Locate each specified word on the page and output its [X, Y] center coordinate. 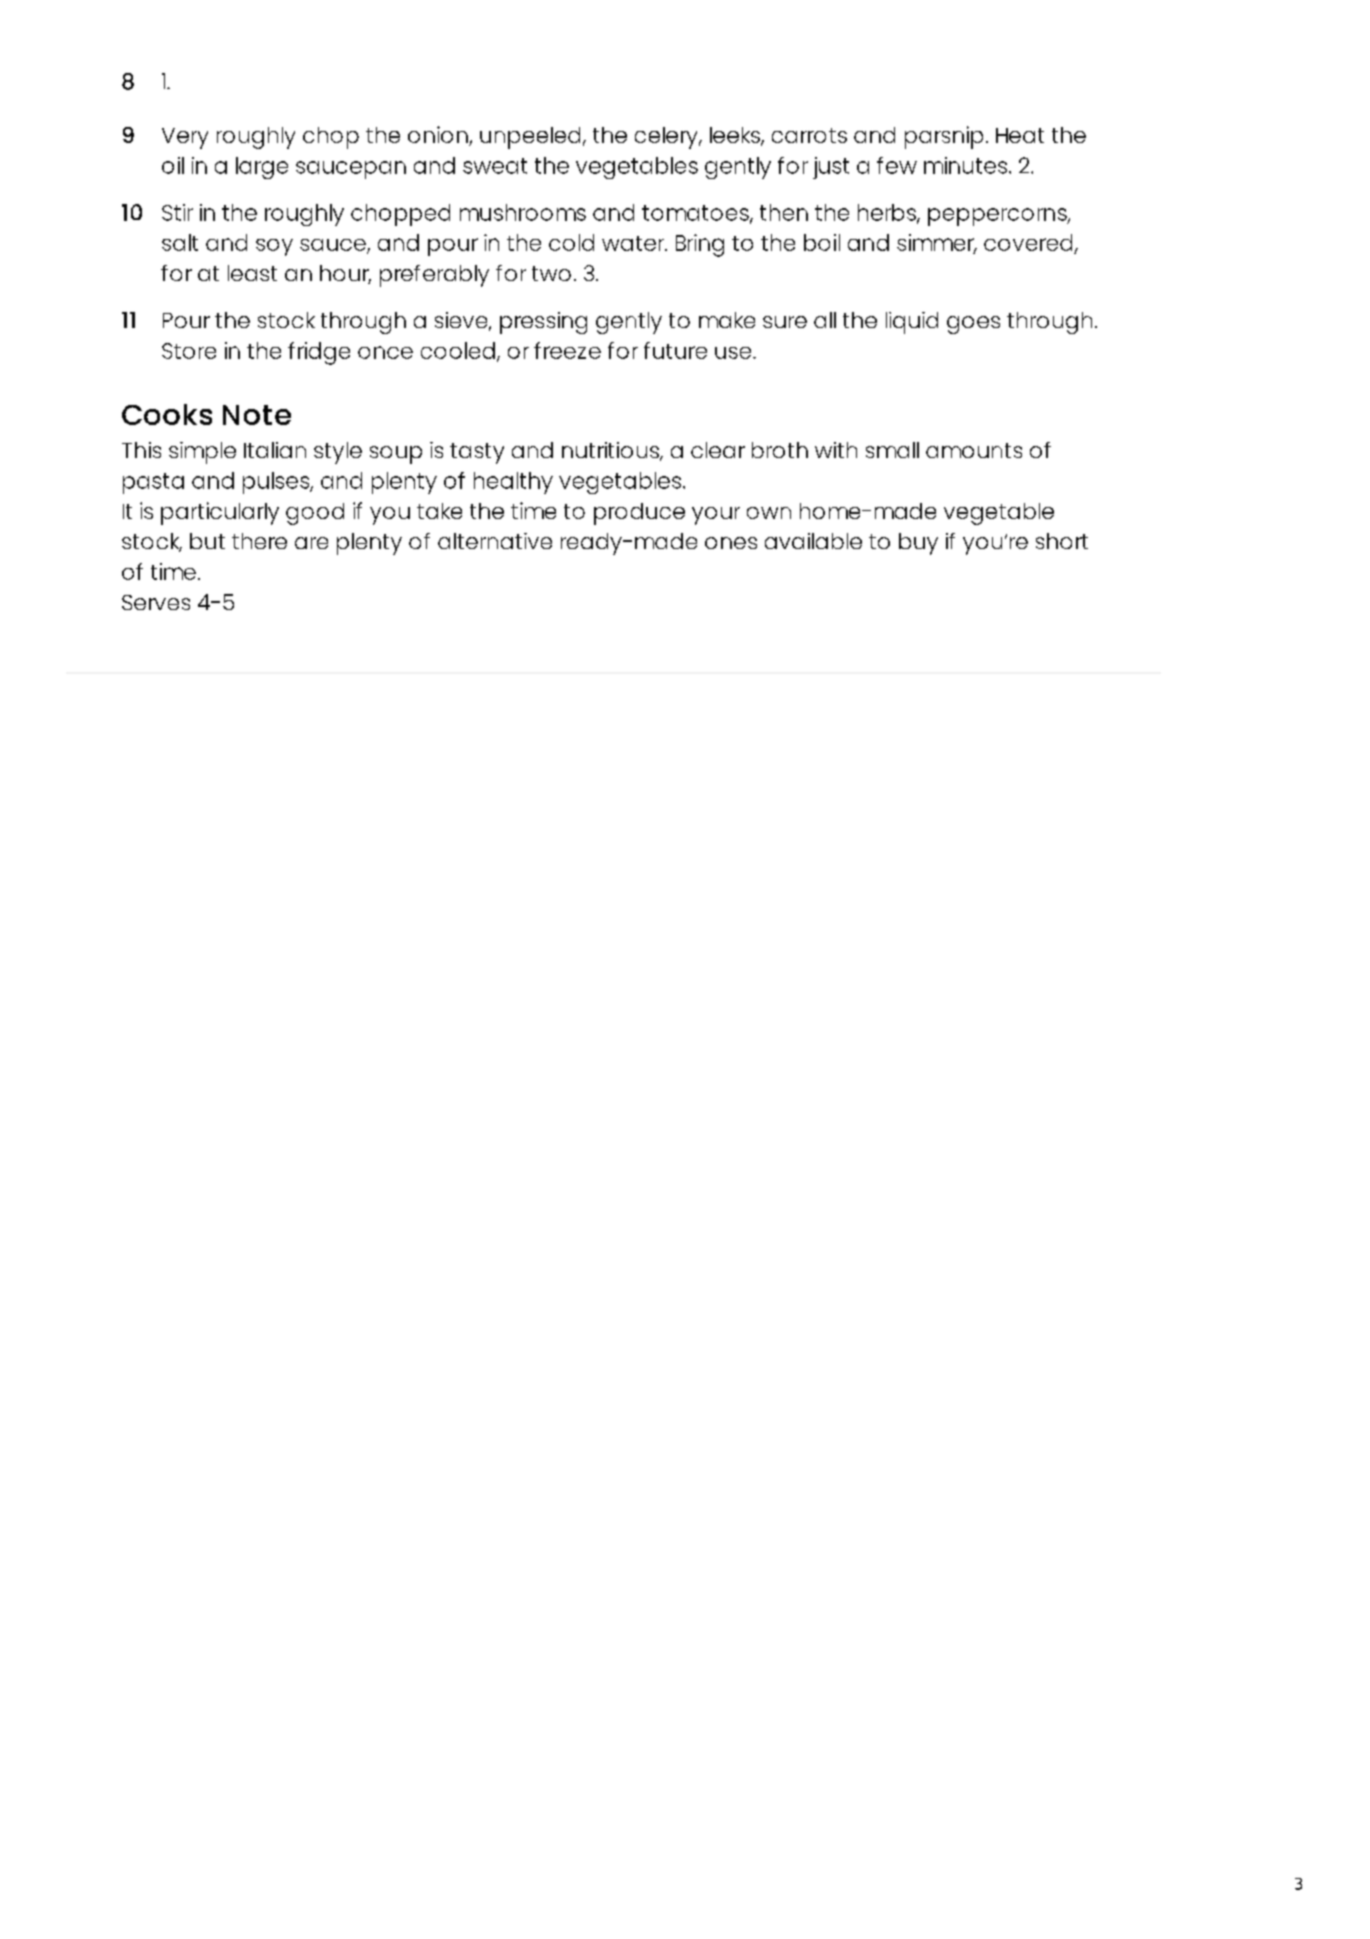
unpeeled [530, 138]
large [262, 168]
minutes [967, 165]
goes [973, 325]
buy [918, 544]
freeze [567, 350]
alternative [495, 541]
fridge [319, 353]
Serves [156, 602]
